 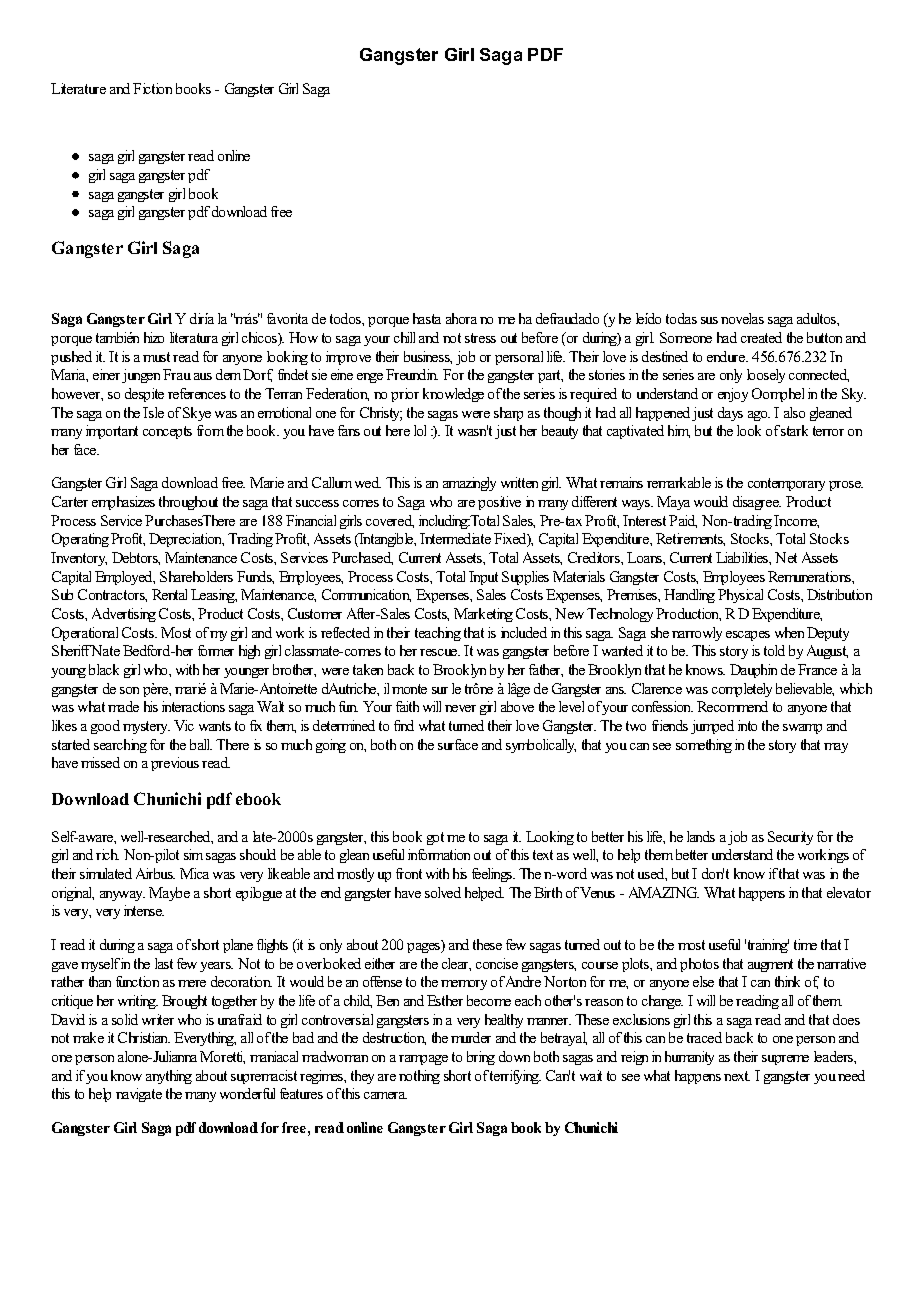 I want to click on created, so click(x=761, y=337).
